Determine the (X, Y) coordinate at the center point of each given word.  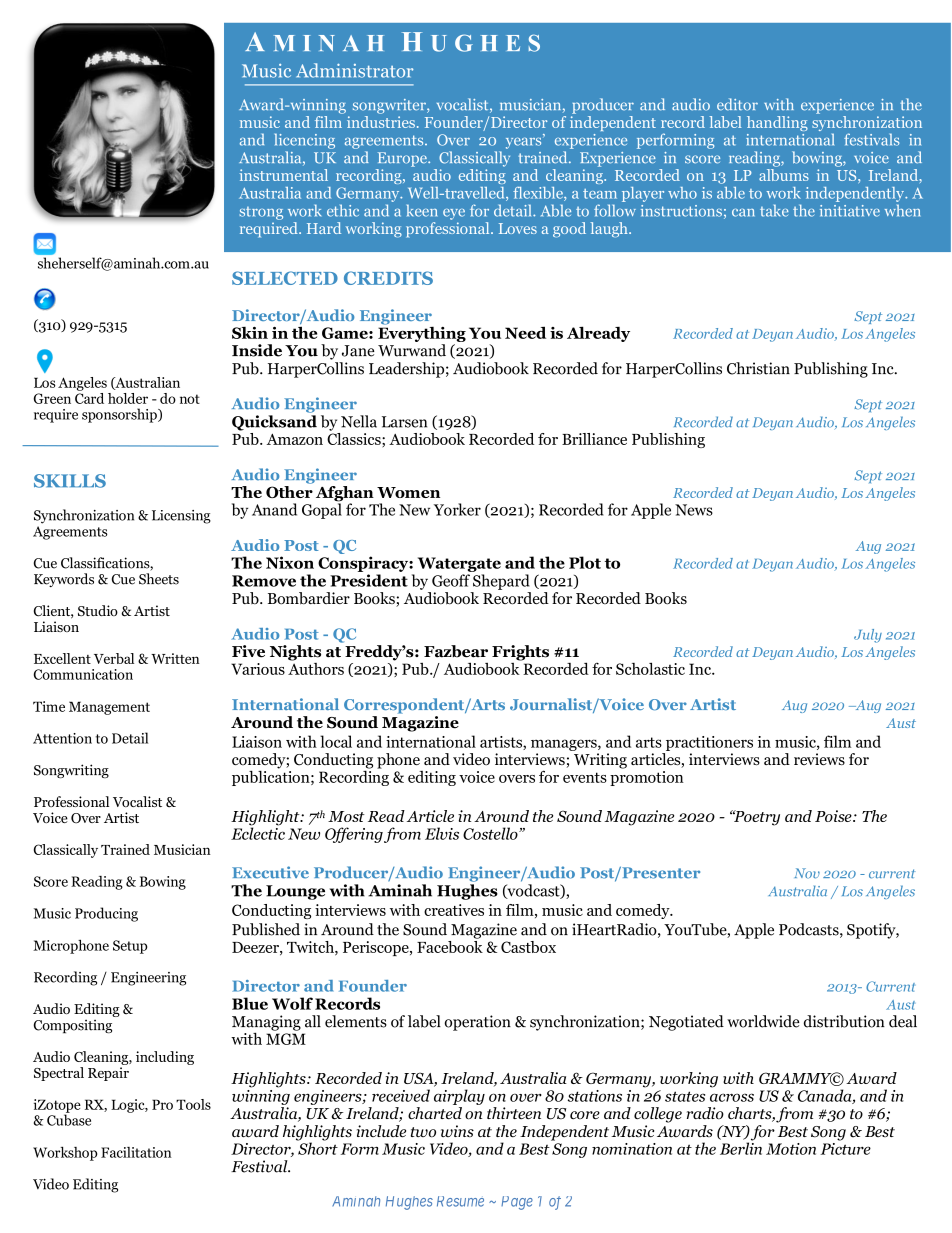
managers (565, 745)
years (525, 142)
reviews (819, 759)
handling (777, 123)
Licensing (181, 517)
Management (109, 708)
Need (525, 332)
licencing (305, 141)
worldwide (763, 1021)
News (694, 510)
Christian (758, 368)
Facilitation (136, 1152)
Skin (250, 332)
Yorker (457, 509)
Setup (130, 947)
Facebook (450, 945)
